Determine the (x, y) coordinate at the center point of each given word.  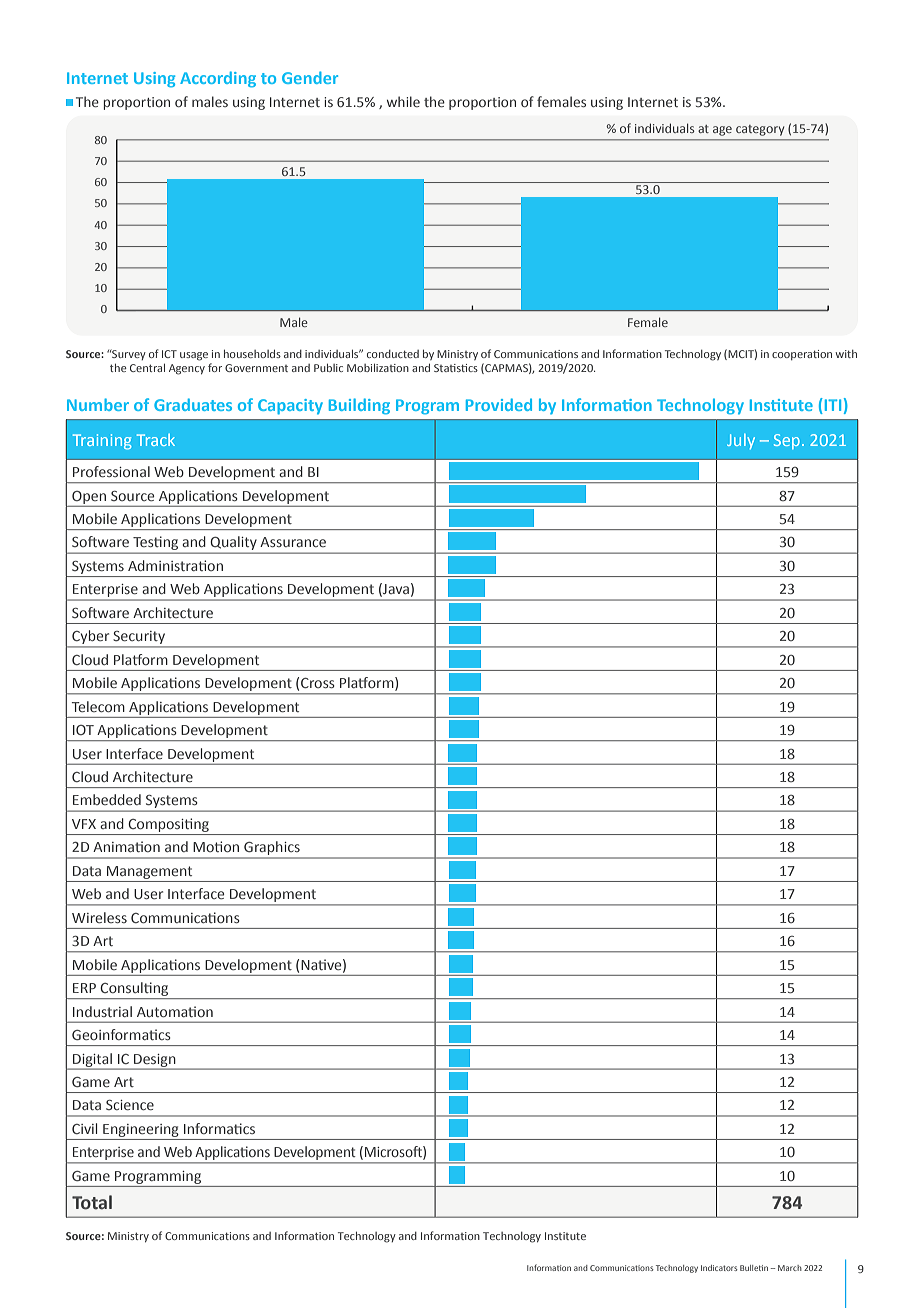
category (760, 130)
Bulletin (755, 1268)
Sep (787, 441)
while (403, 101)
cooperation (802, 355)
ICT (169, 354)
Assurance (293, 542)
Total (92, 1202)
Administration (175, 565)
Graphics (272, 849)
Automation (175, 1011)
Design (155, 1061)
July (741, 441)
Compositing (168, 825)
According (218, 79)
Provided (499, 404)
